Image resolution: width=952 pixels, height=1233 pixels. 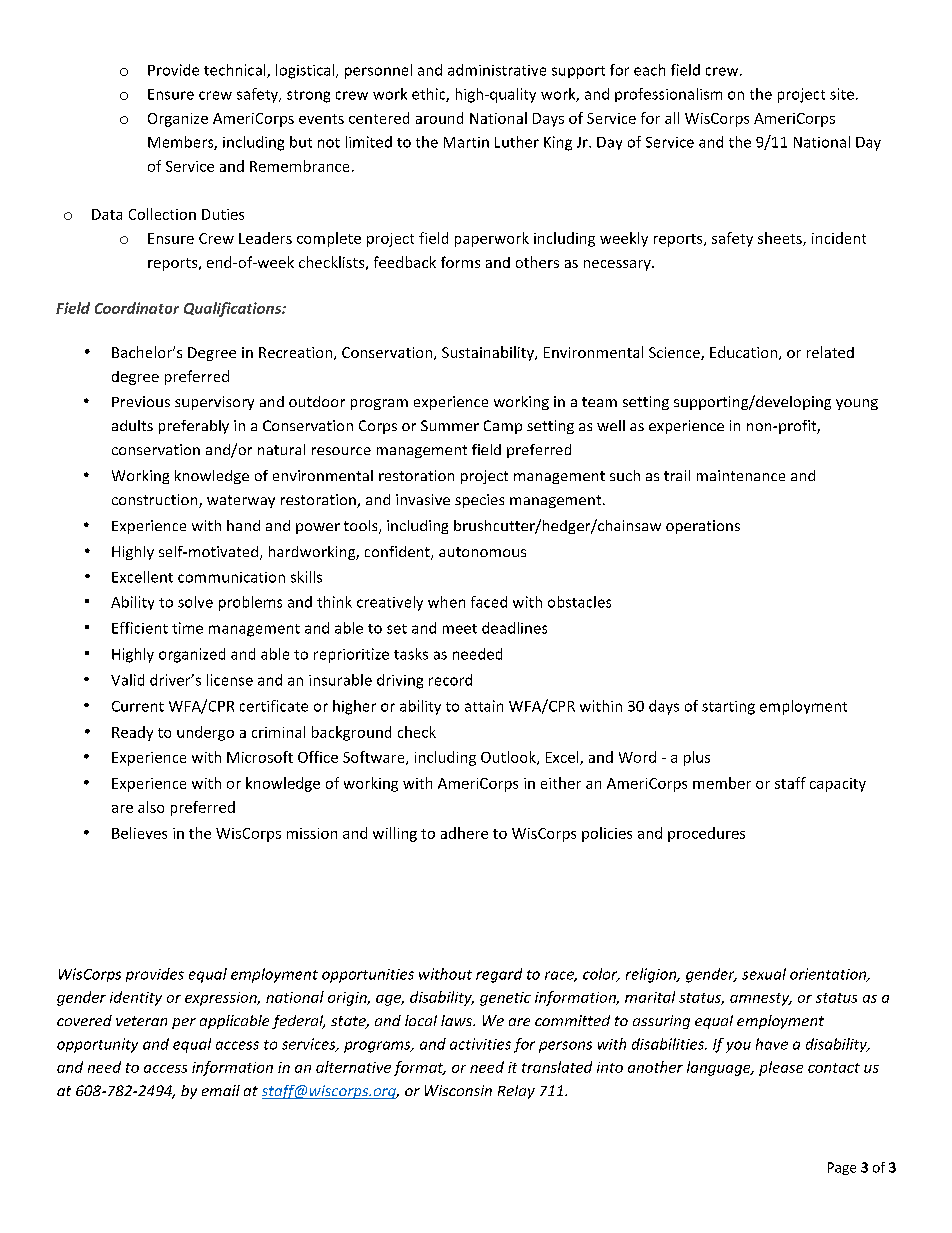 What do you see at coordinates (741, 475) in the screenshot?
I see `maintenance` at bounding box center [741, 475].
